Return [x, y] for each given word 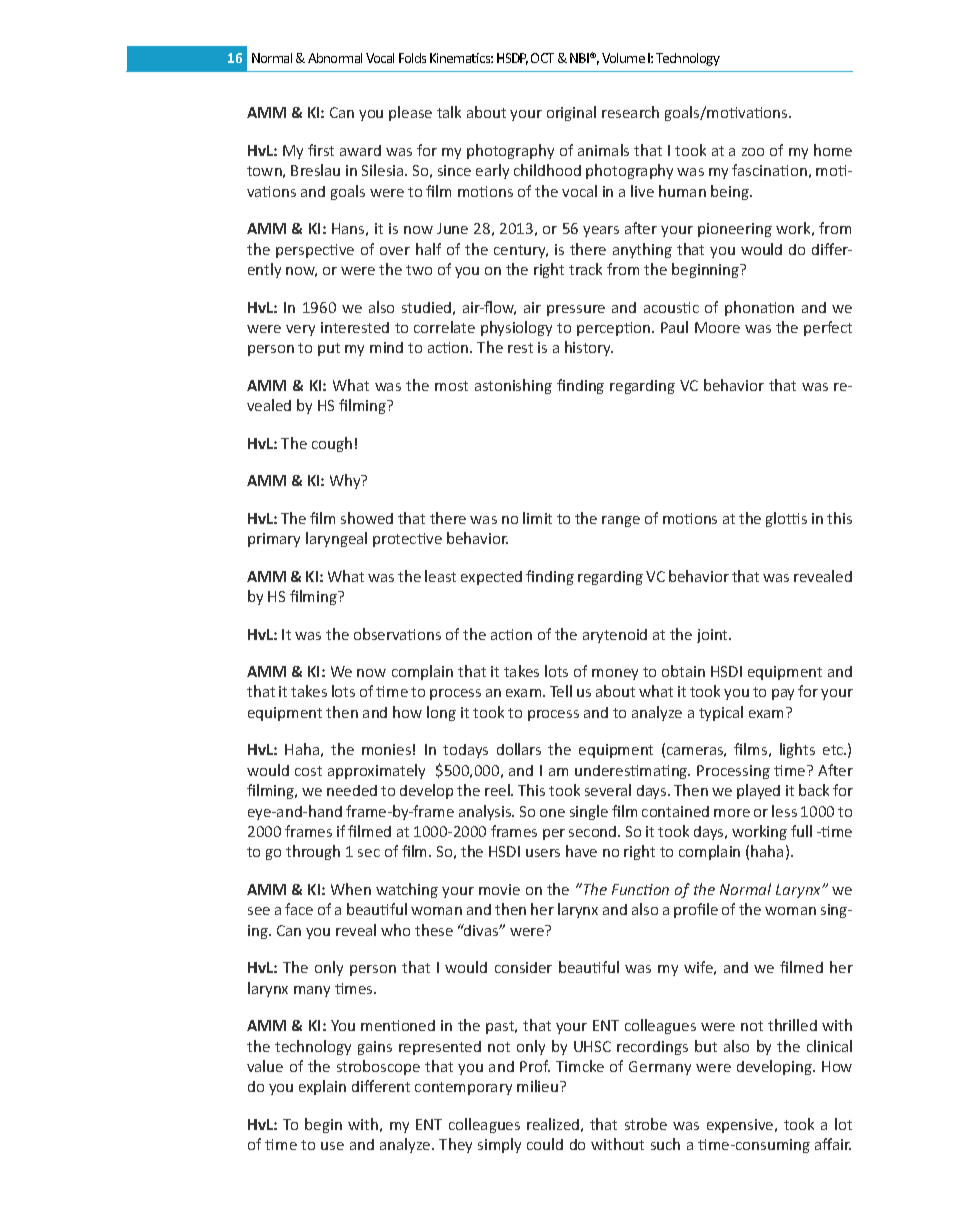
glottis [786, 519]
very [300, 330]
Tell [561, 691]
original [571, 113]
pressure [576, 310]
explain [322, 1087]
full [801, 831]
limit [537, 518]
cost [308, 771]
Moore [717, 327]
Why [346, 481]
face [299, 909]
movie [499, 889]
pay [783, 694]
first [321, 150]
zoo [753, 152]
